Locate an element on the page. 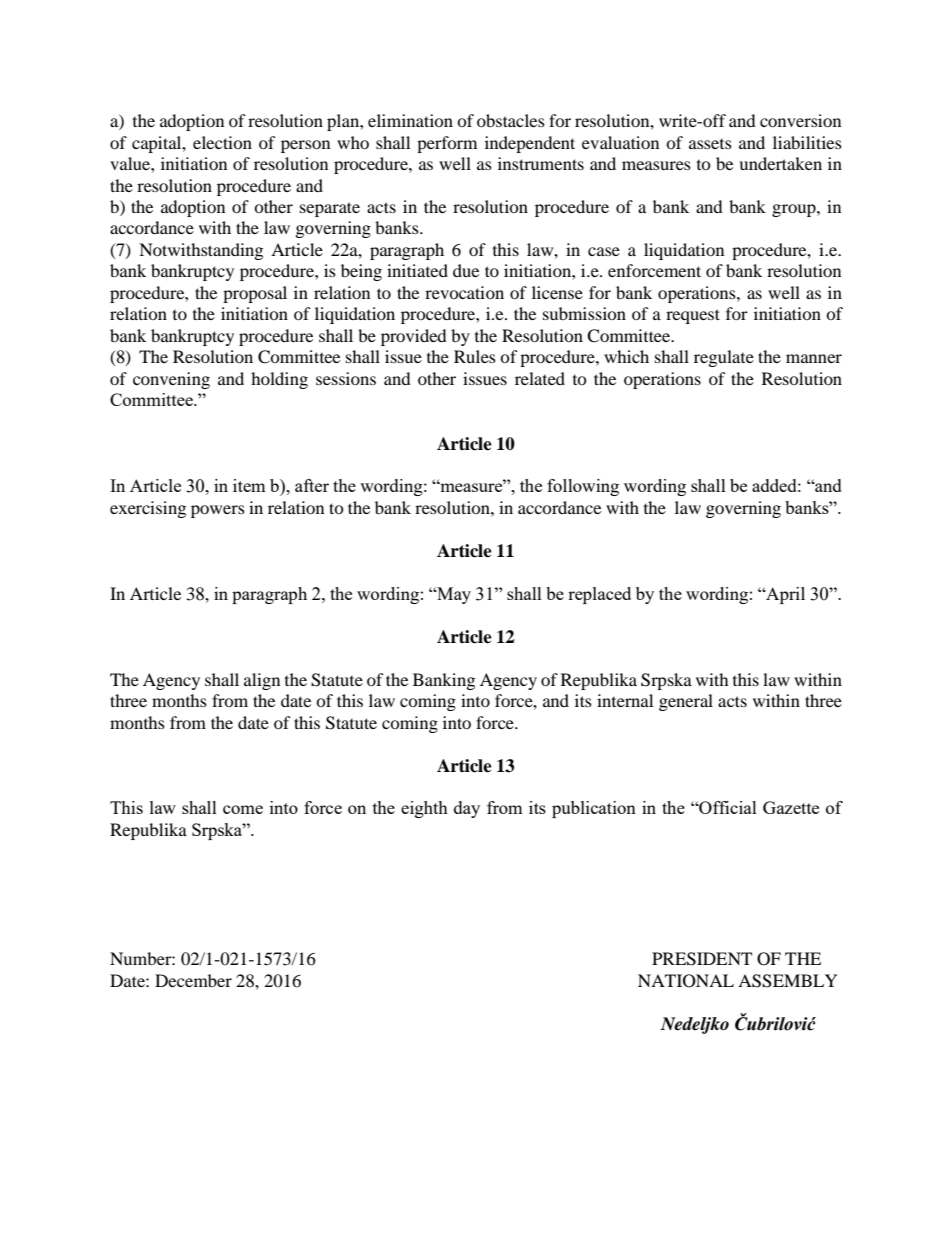 This image has width=952, height=1233. internal is located at coordinates (625, 700).
